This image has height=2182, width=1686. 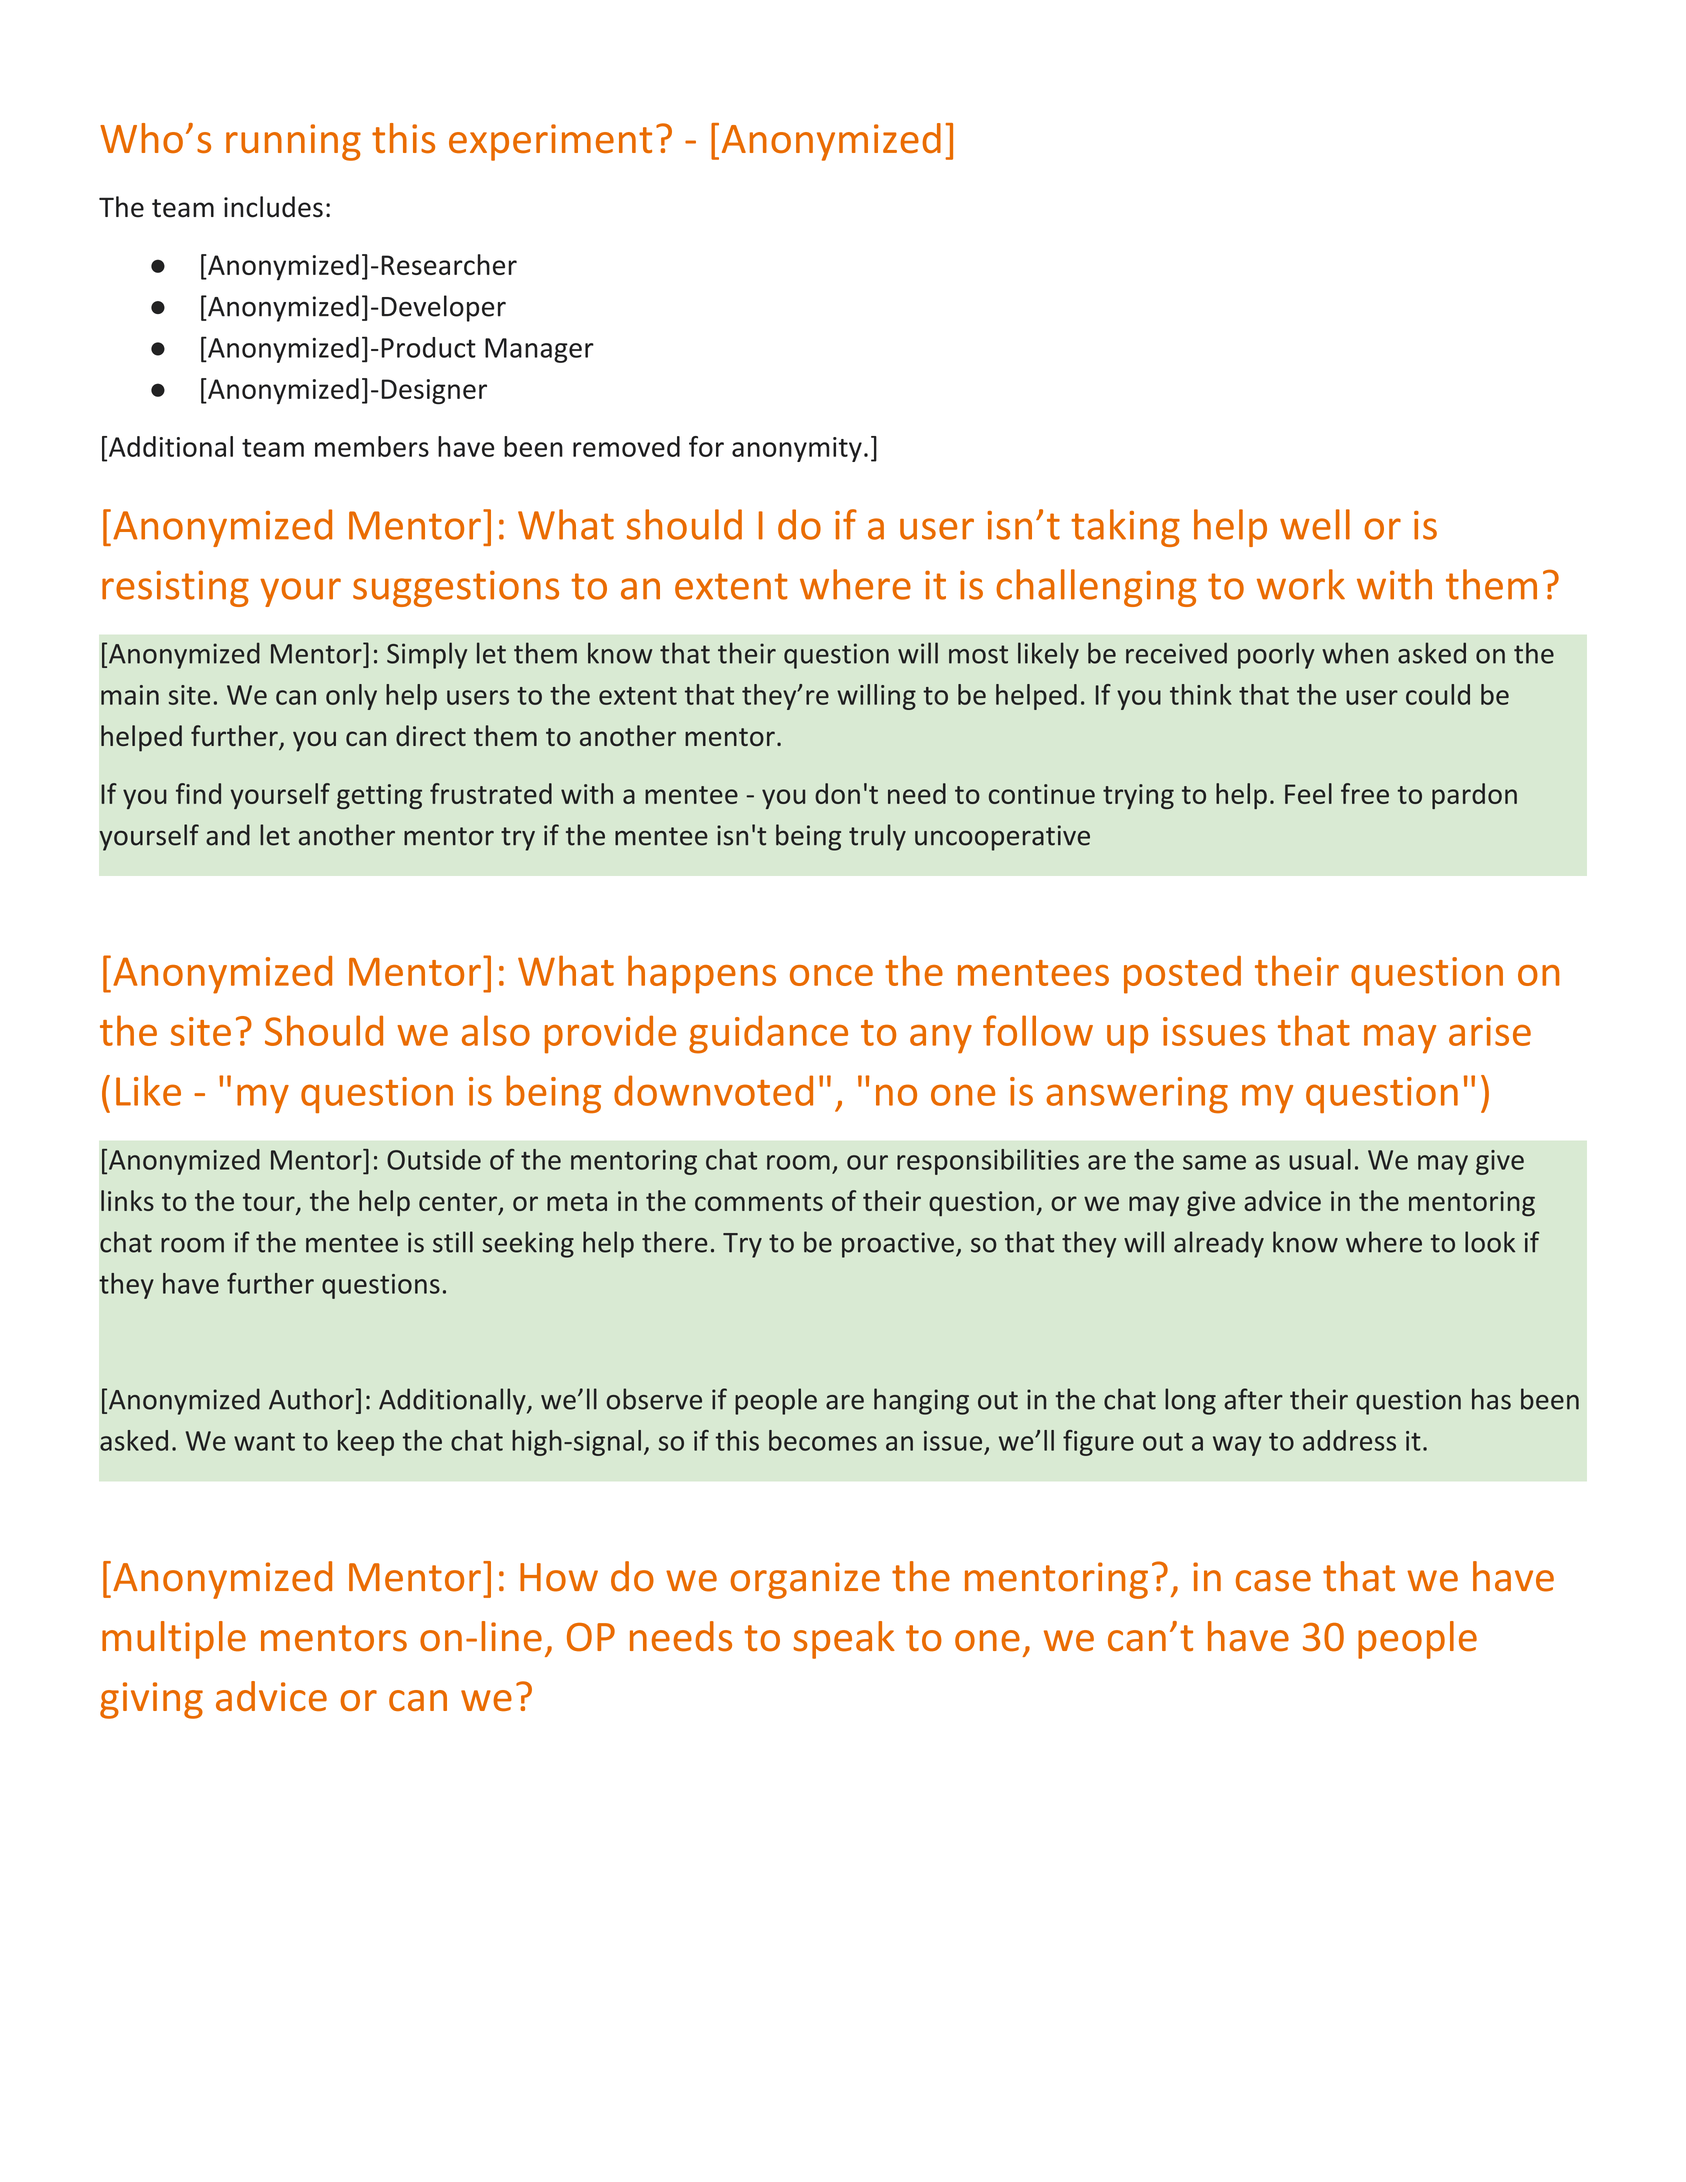 I want to click on experiment, so click(x=550, y=142).
